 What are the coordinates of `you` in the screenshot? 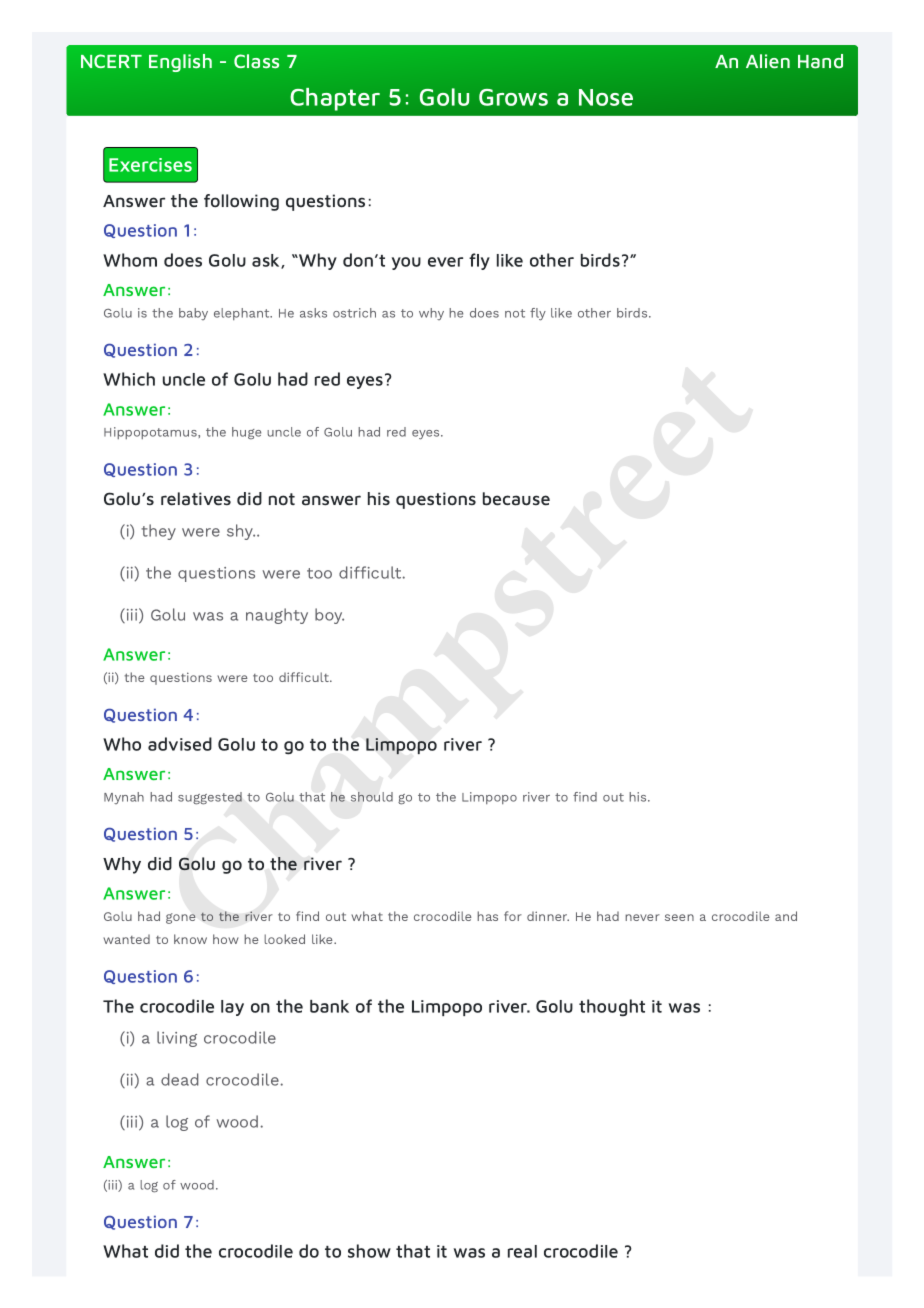 It's located at (406, 263).
